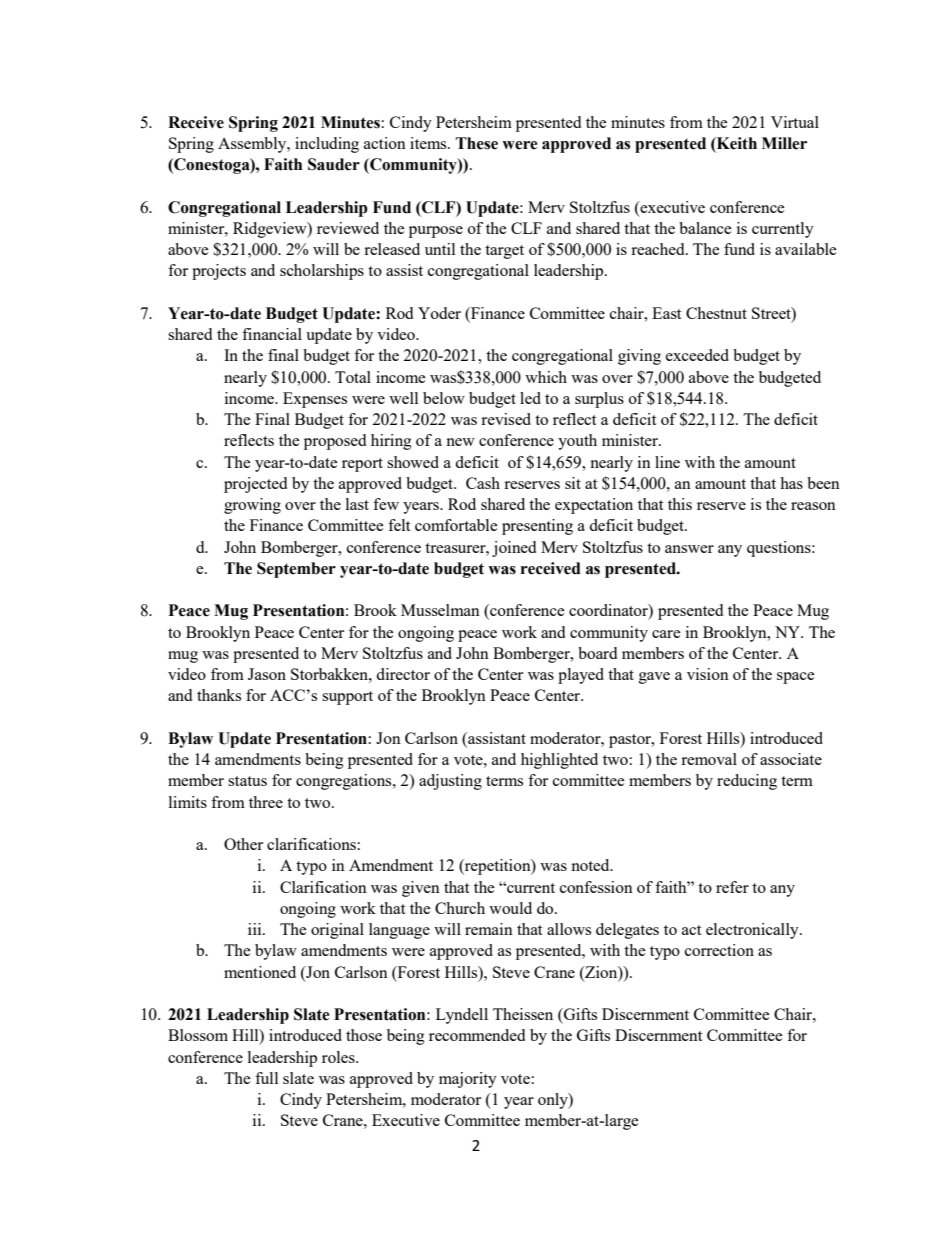  Describe the element at coordinates (709, 759) in the screenshot. I see `removal` at that location.
